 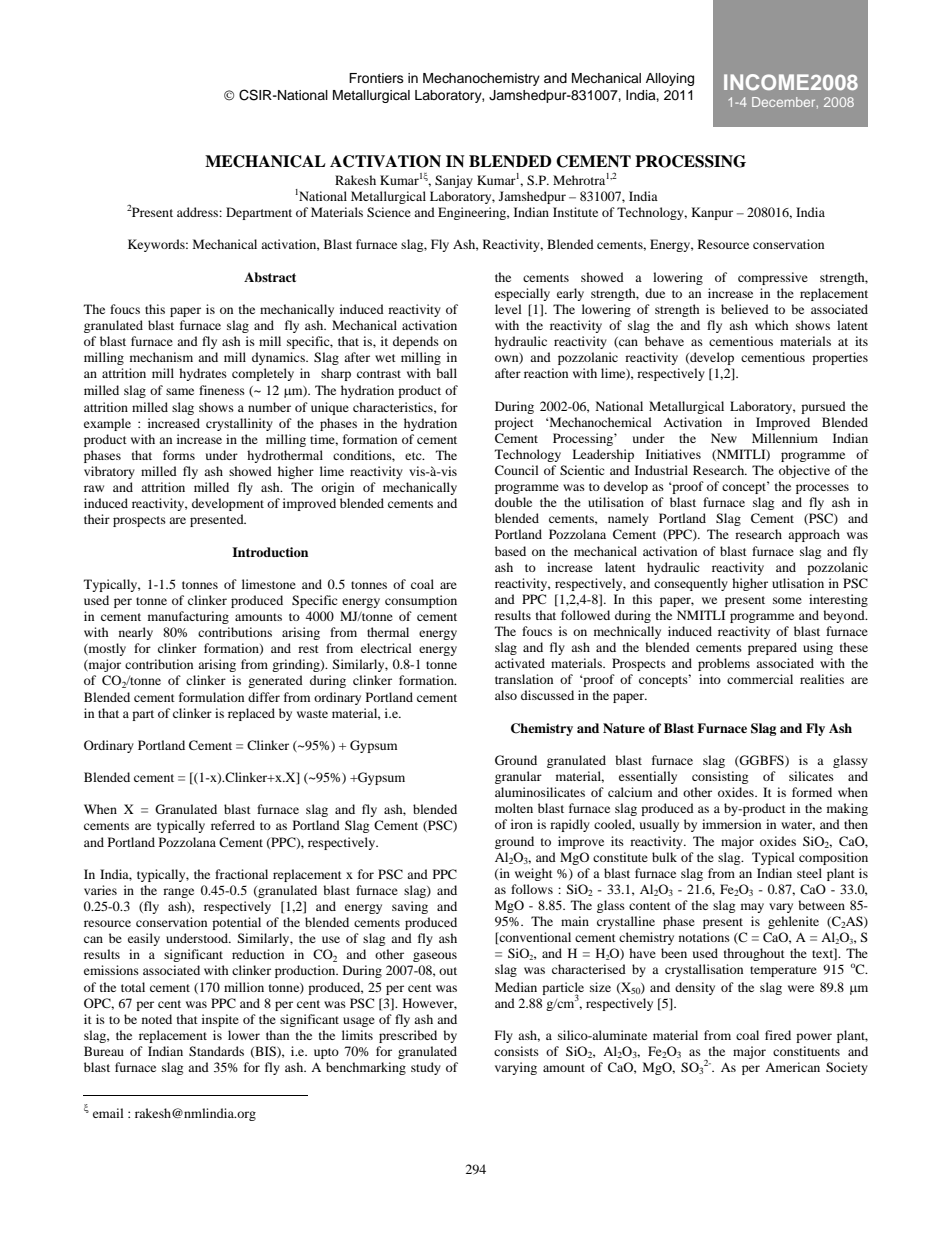 What do you see at coordinates (426, 1068) in the screenshot?
I see `study` at bounding box center [426, 1068].
